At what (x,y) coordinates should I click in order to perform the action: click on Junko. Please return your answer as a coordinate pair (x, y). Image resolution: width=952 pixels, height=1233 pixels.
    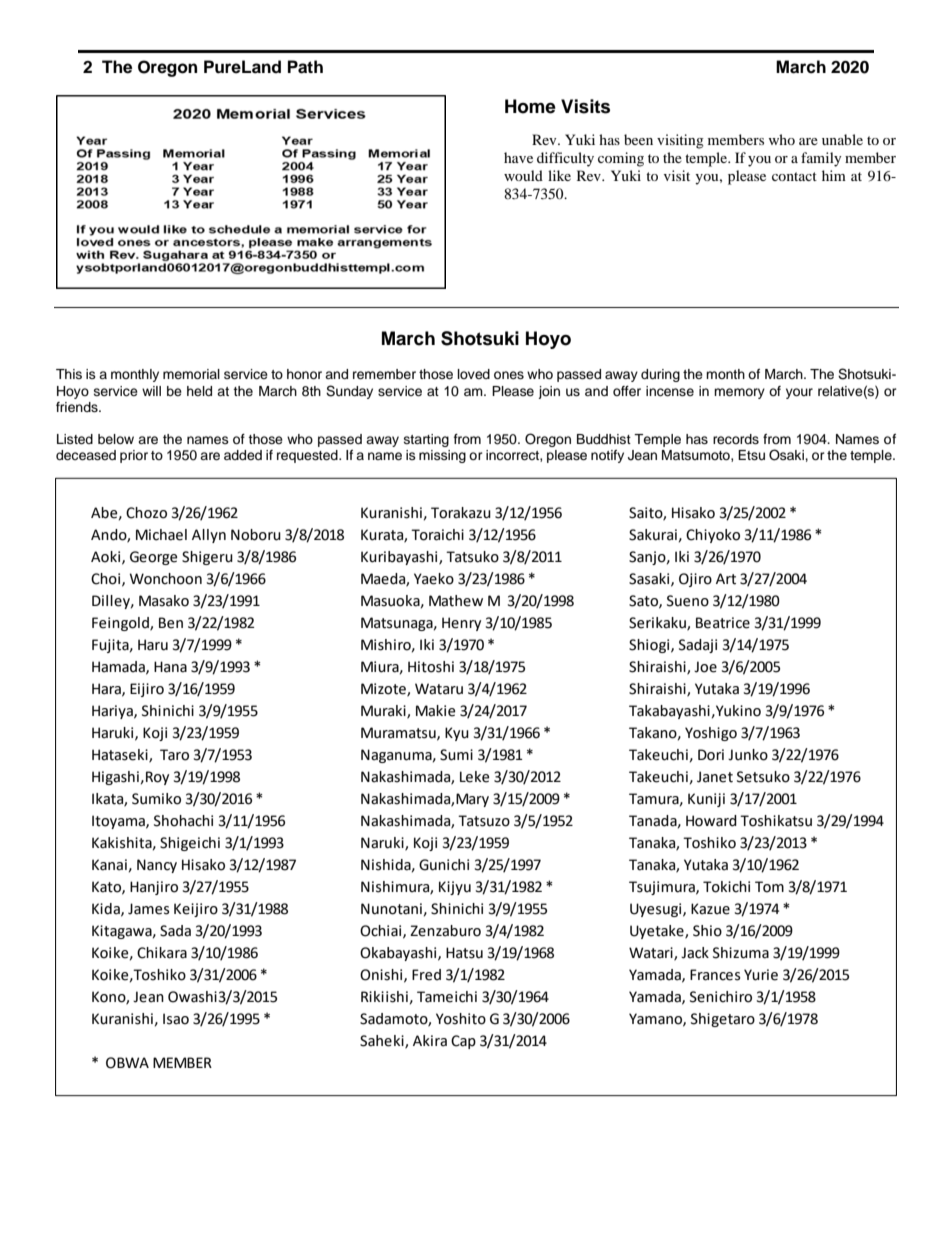
    Looking at the image, I should click on (748, 755).
